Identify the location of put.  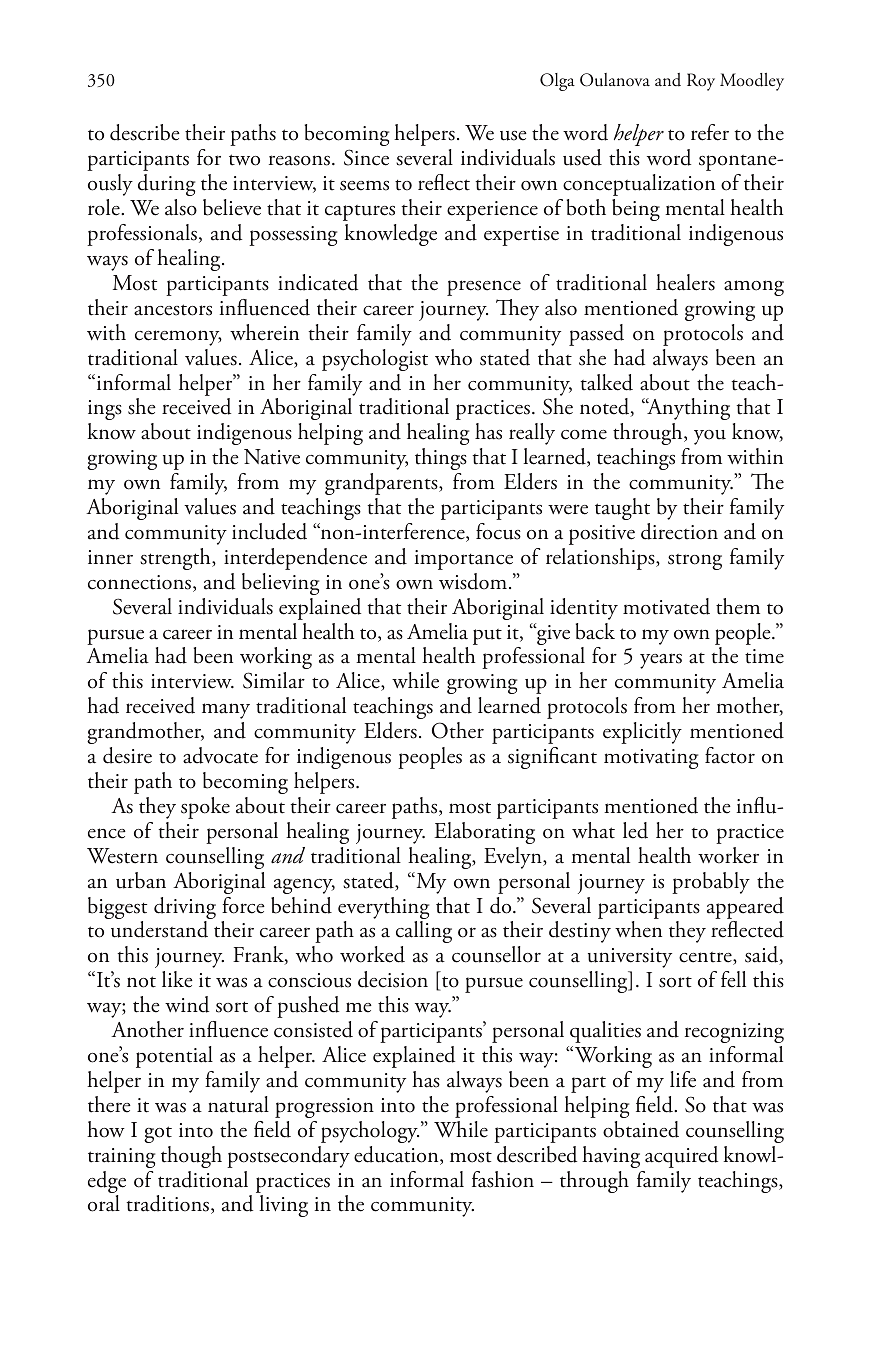
(487, 637).
